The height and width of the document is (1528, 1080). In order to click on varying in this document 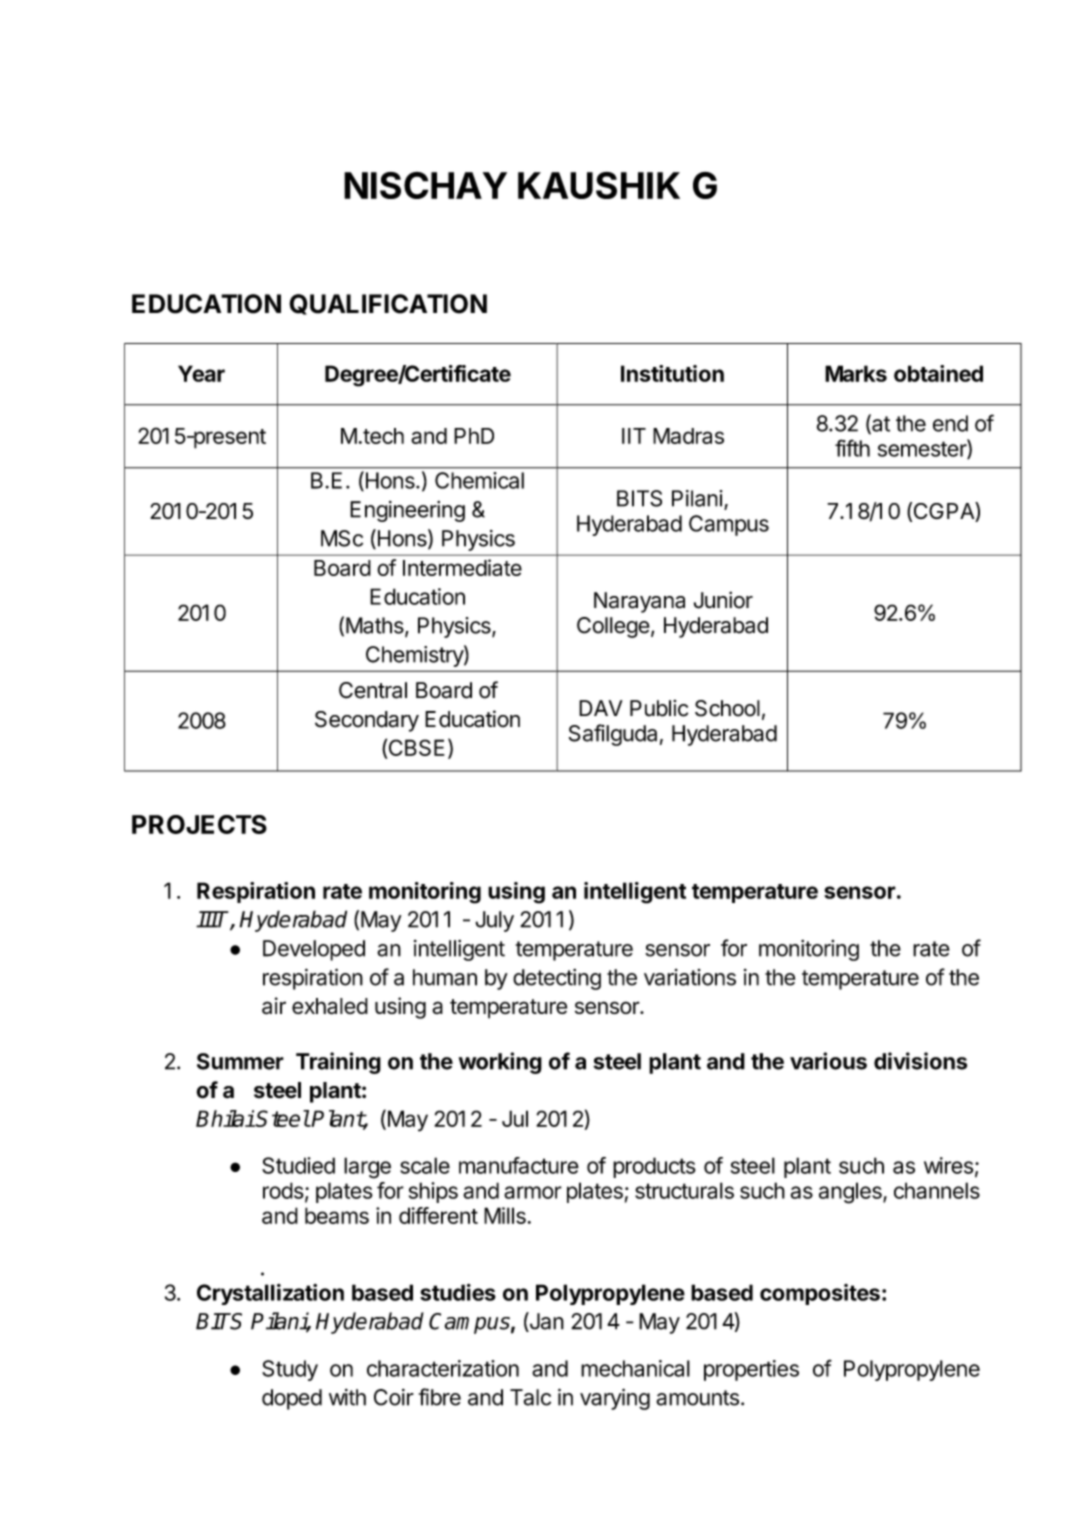, I will do `click(615, 1399)`.
